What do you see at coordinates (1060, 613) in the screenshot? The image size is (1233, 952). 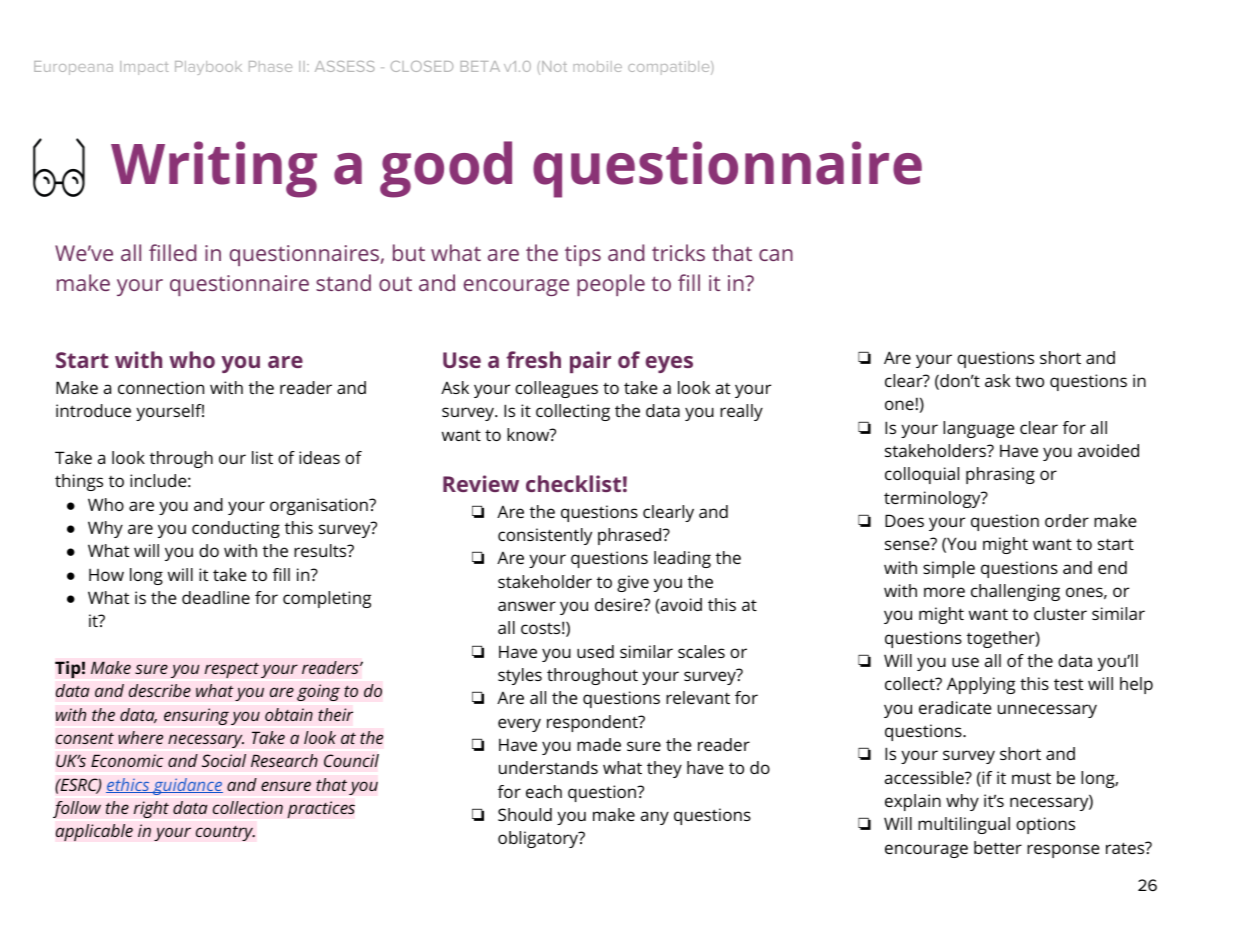 I see `cluster` at bounding box center [1060, 613].
